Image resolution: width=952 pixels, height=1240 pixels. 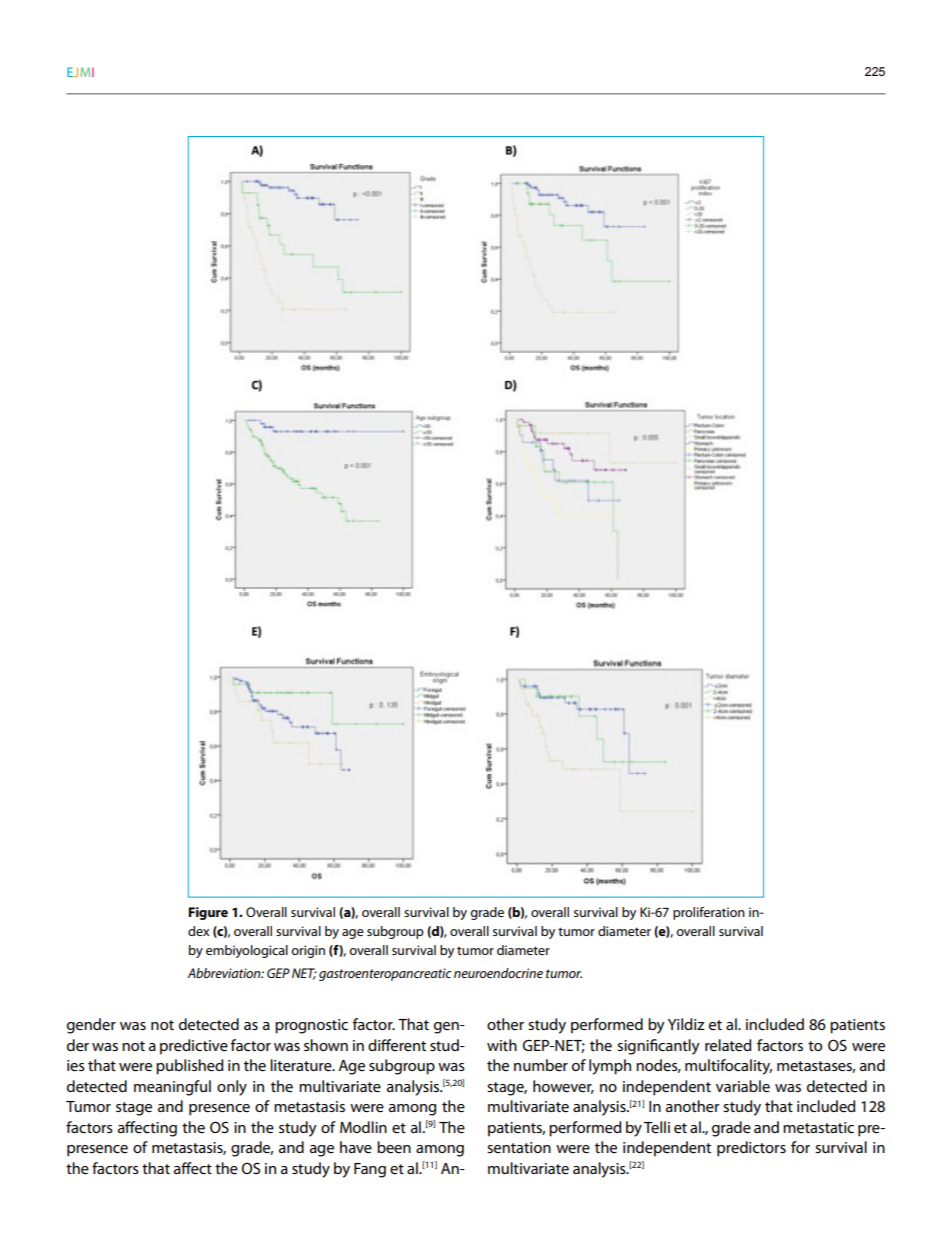 What do you see at coordinates (502, 1045) in the document?
I see `with` at bounding box center [502, 1045].
